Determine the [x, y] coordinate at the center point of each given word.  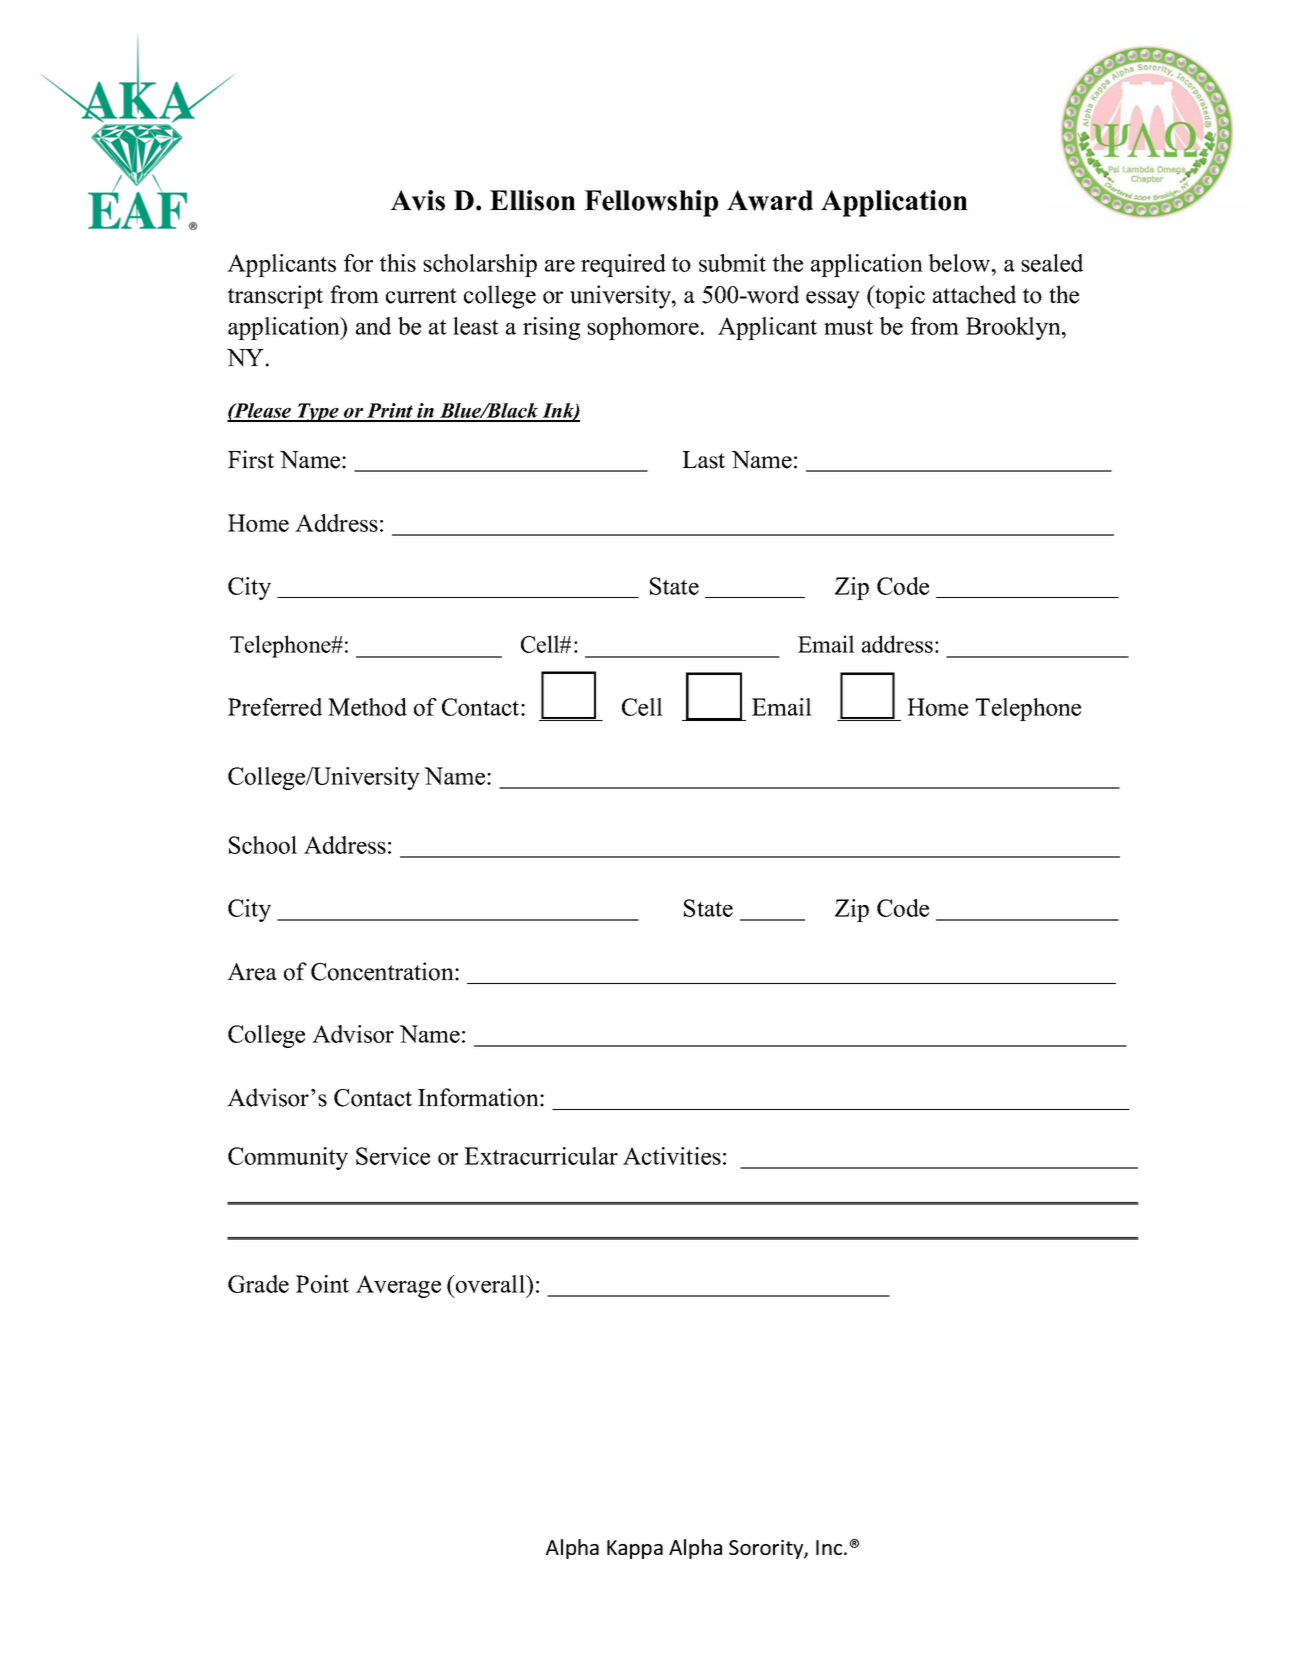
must [848, 327]
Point [322, 1284]
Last [703, 460]
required [623, 265]
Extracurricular [541, 1156]
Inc [830, 1547]
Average [398, 1286]
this [397, 263]
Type [318, 412]
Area [252, 972]
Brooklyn [1014, 328]
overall [490, 1284]
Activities [672, 1156]
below [960, 263]
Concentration [383, 971]
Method [367, 707]
